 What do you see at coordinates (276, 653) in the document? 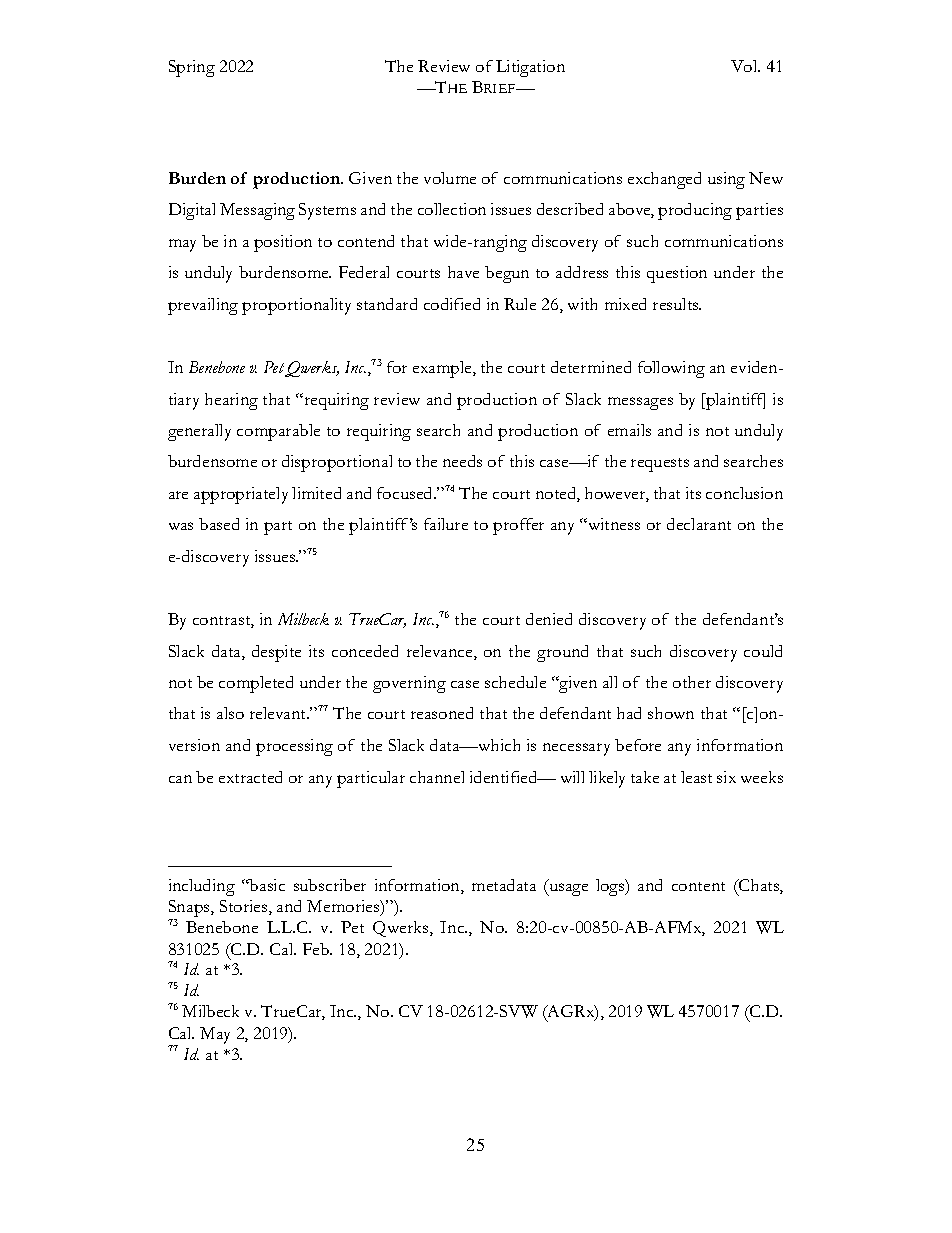
I see `despite` at bounding box center [276, 653].
